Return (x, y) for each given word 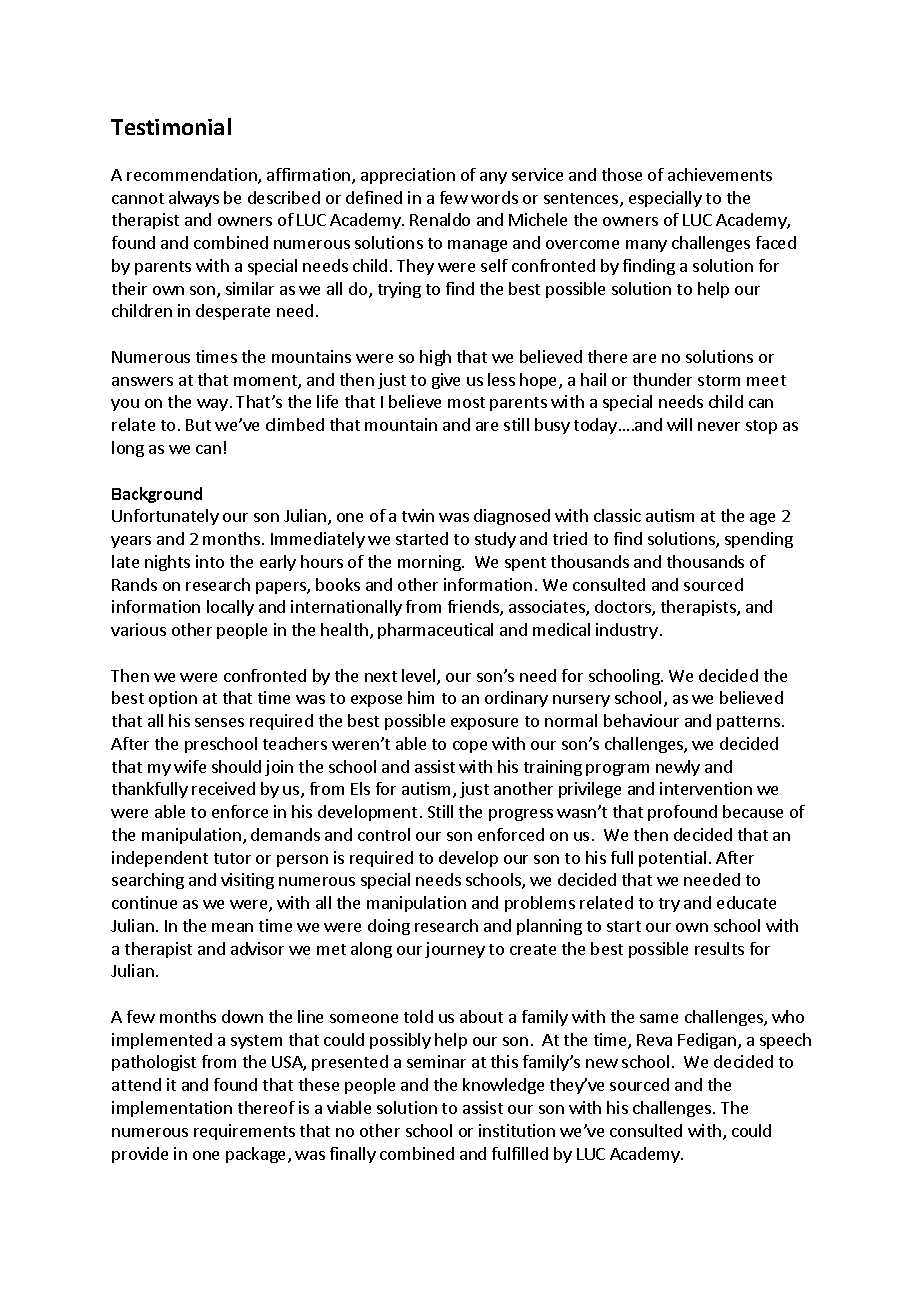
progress (521, 815)
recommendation (193, 176)
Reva (654, 1040)
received (223, 788)
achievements (720, 174)
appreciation (408, 176)
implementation (172, 1109)
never (719, 426)
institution (517, 1130)
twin (418, 515)
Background (157, 495)
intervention (706, 788)
